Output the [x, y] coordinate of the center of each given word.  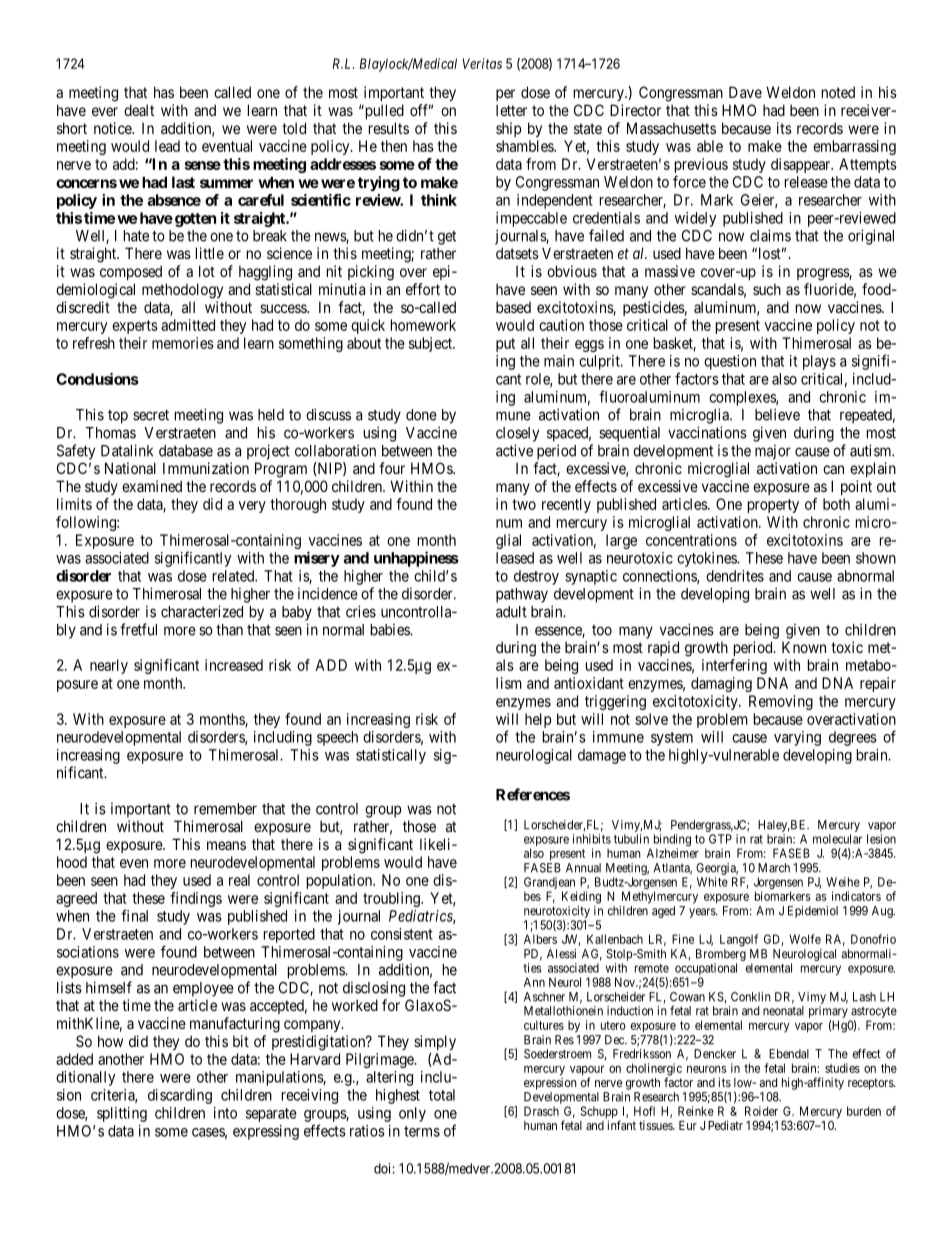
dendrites [735, 576]
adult [511, 612]
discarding [180, 1096]
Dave [745, 92]
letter [511, 110]
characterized [202, 611]
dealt [139, 110]
